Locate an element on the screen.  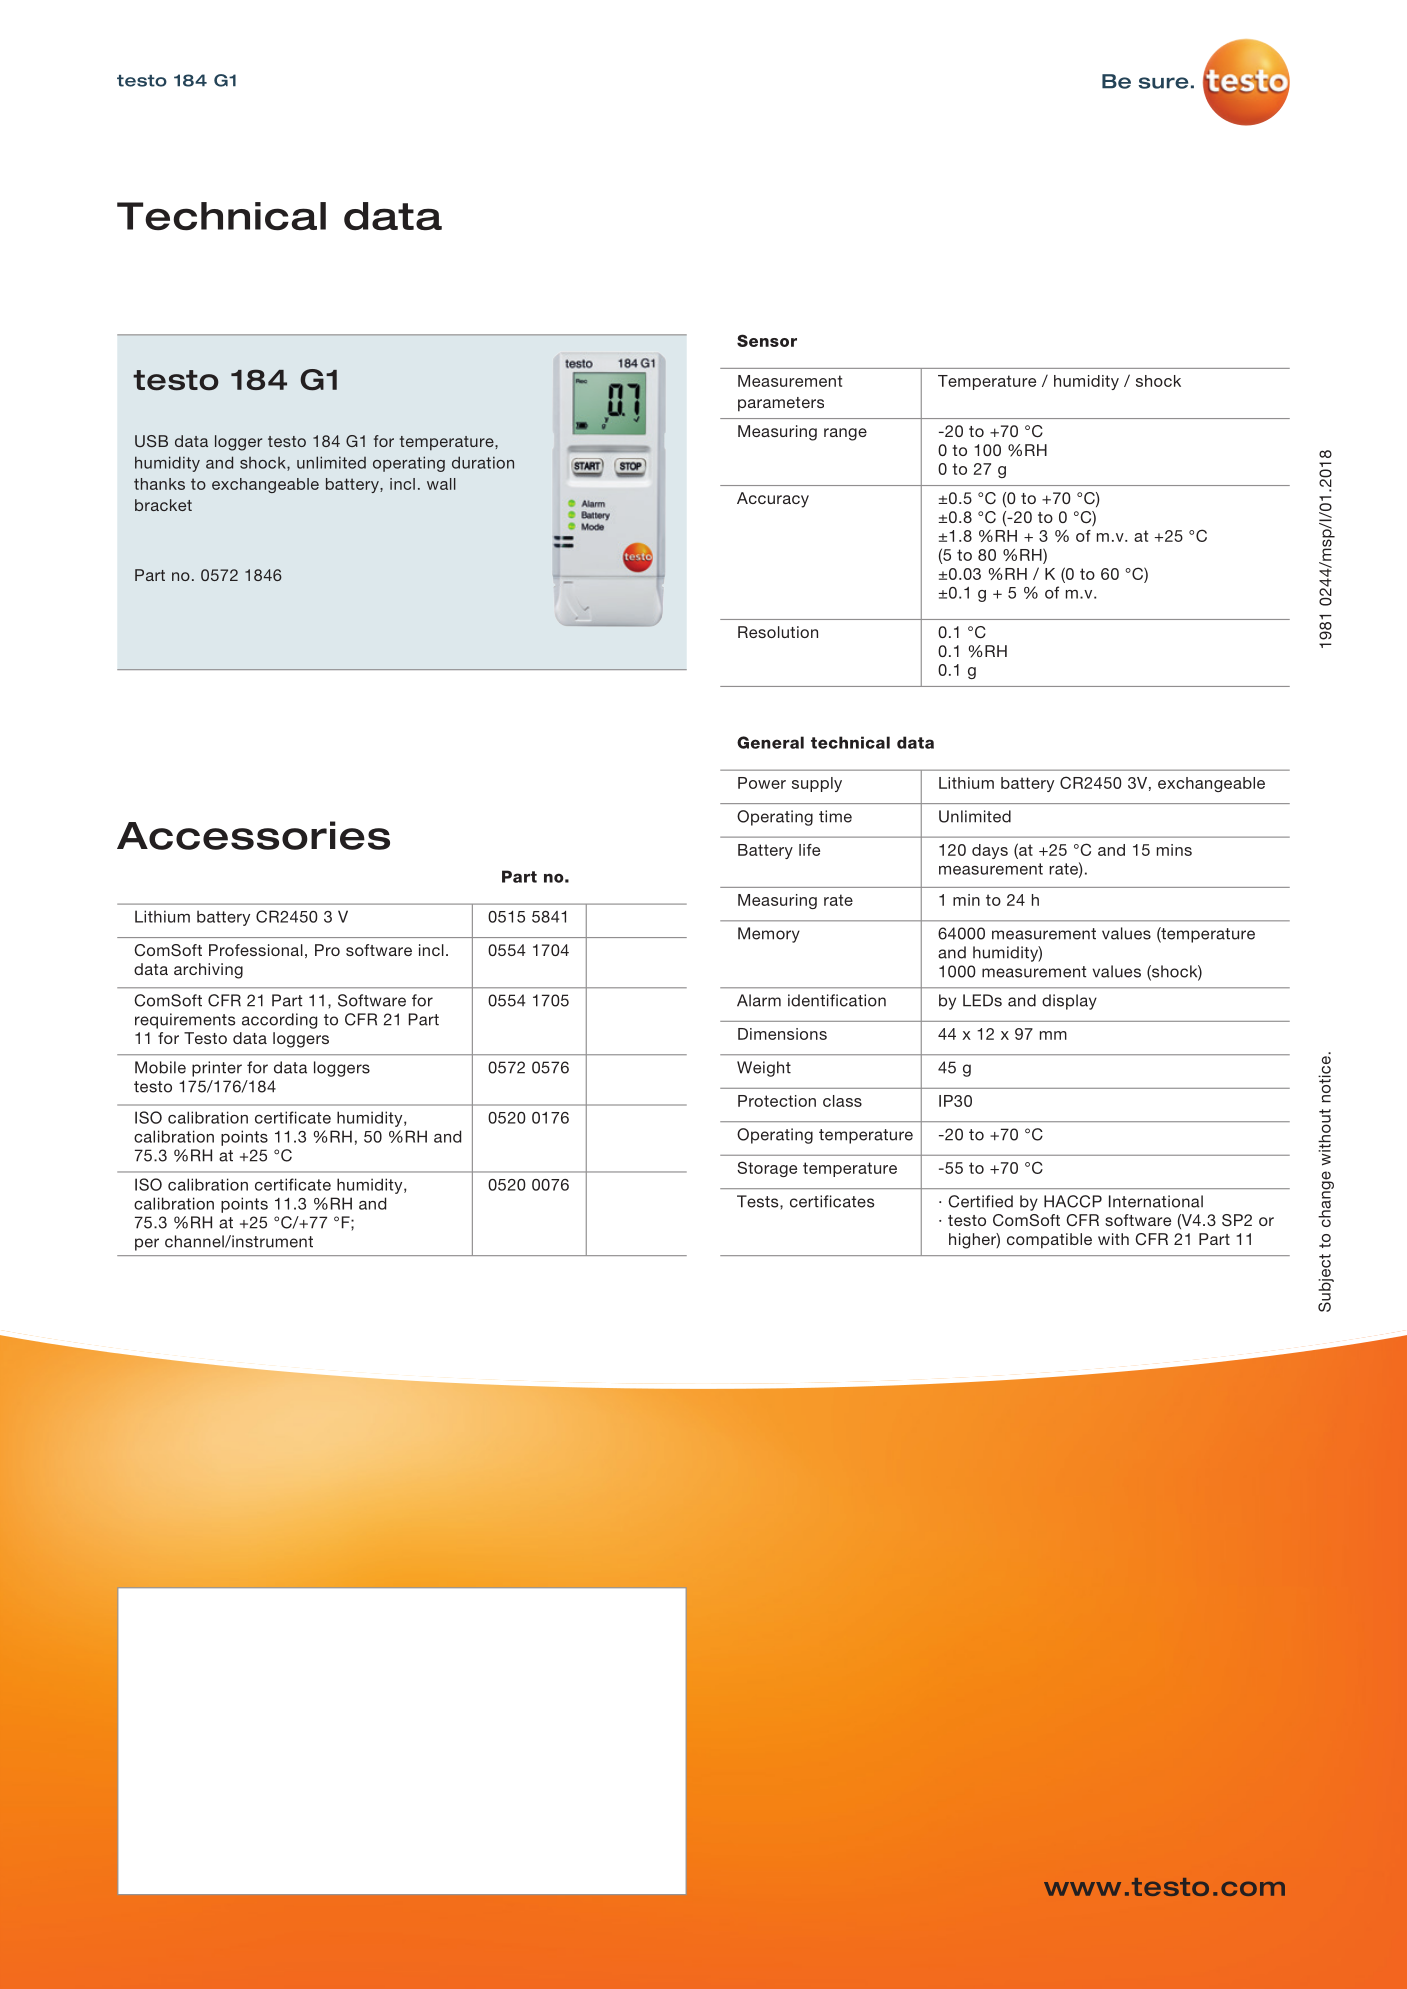
Professional is located at coordinates (256, 950).
